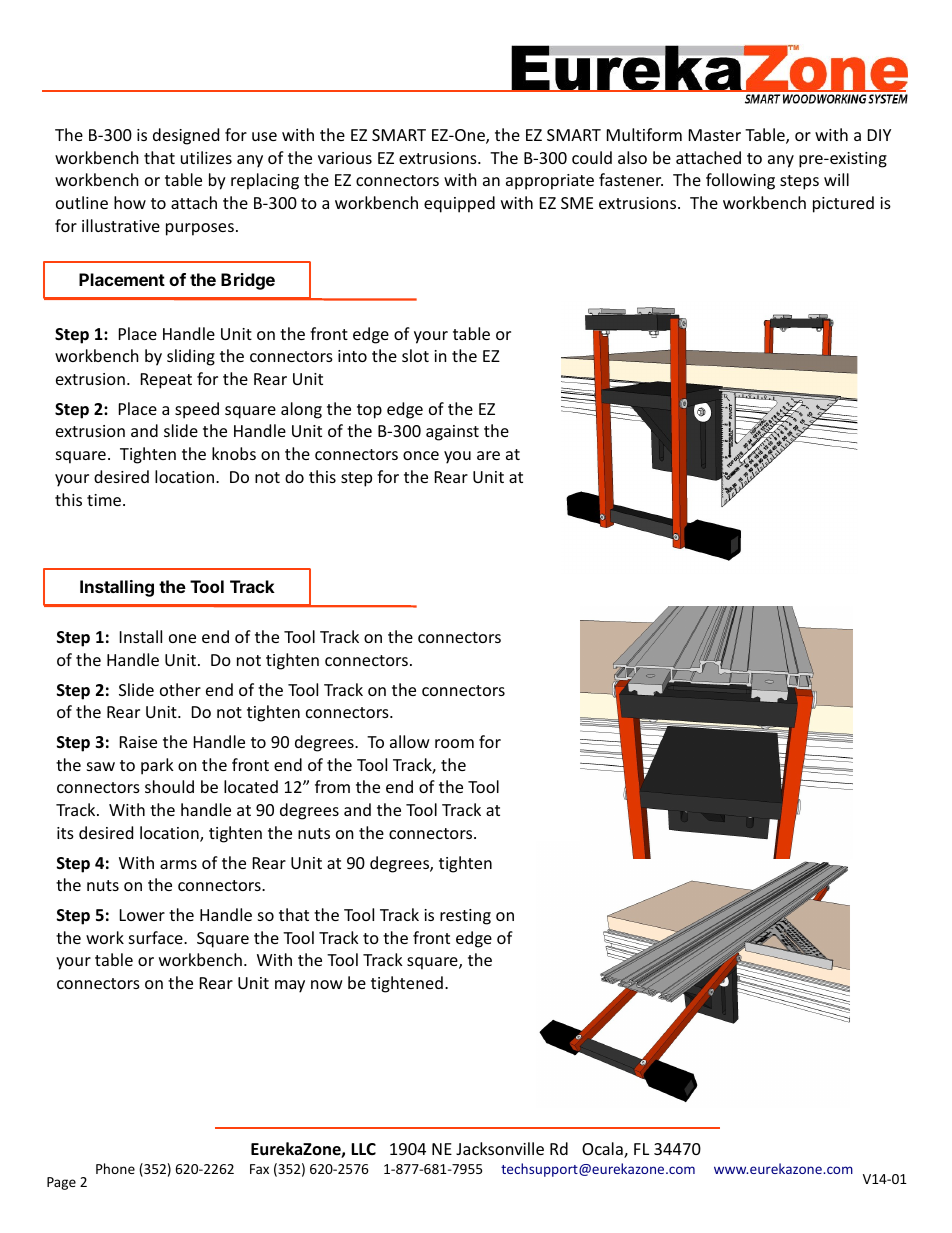 The height and width of the page is (1233, 952). I want to click on room, so click(454, 743).
